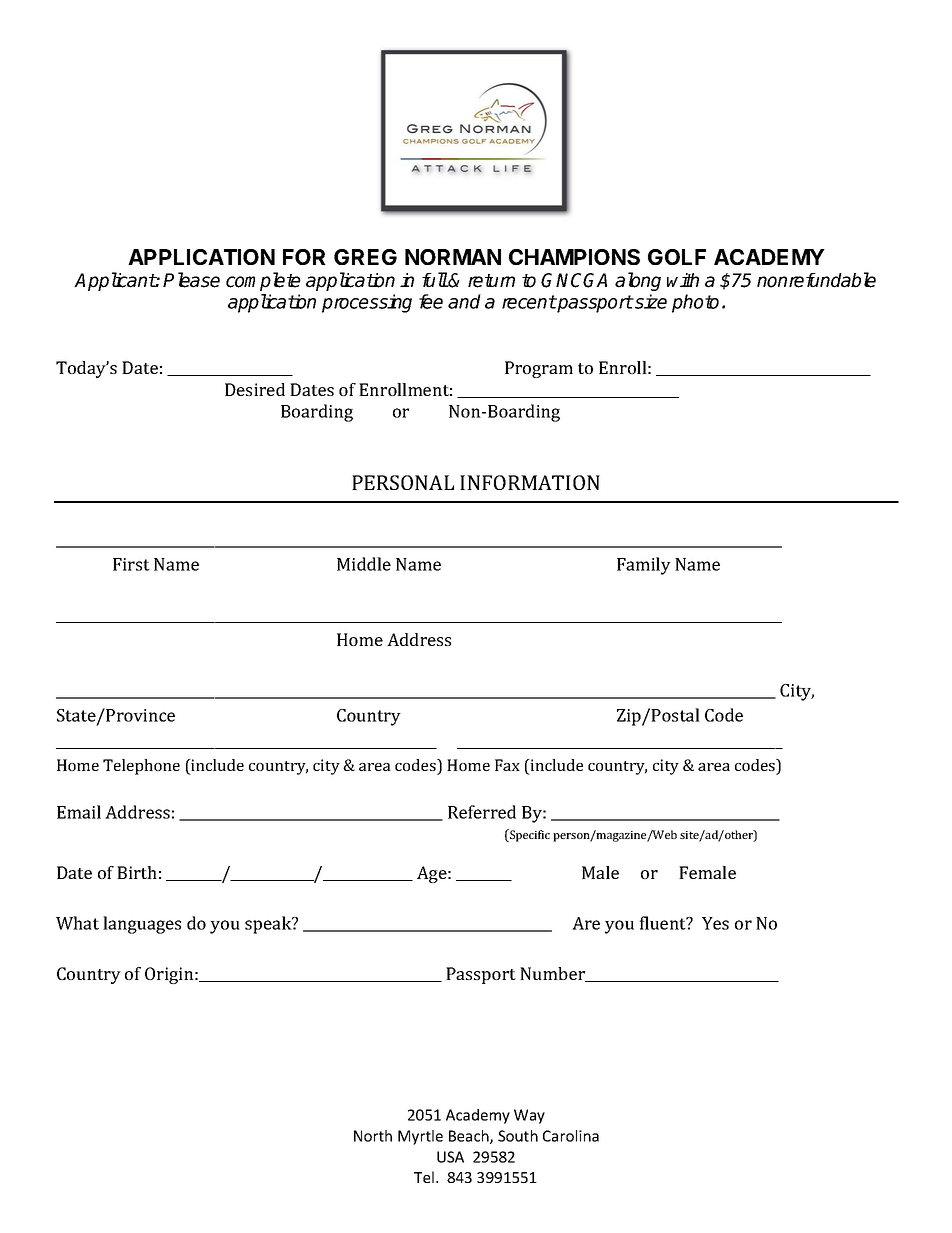 This screenshot has width=952, height=1233. What do you see at coordinates (191, 280) in the screenshot?
I see `Please` at bounding box center [191, 280].
